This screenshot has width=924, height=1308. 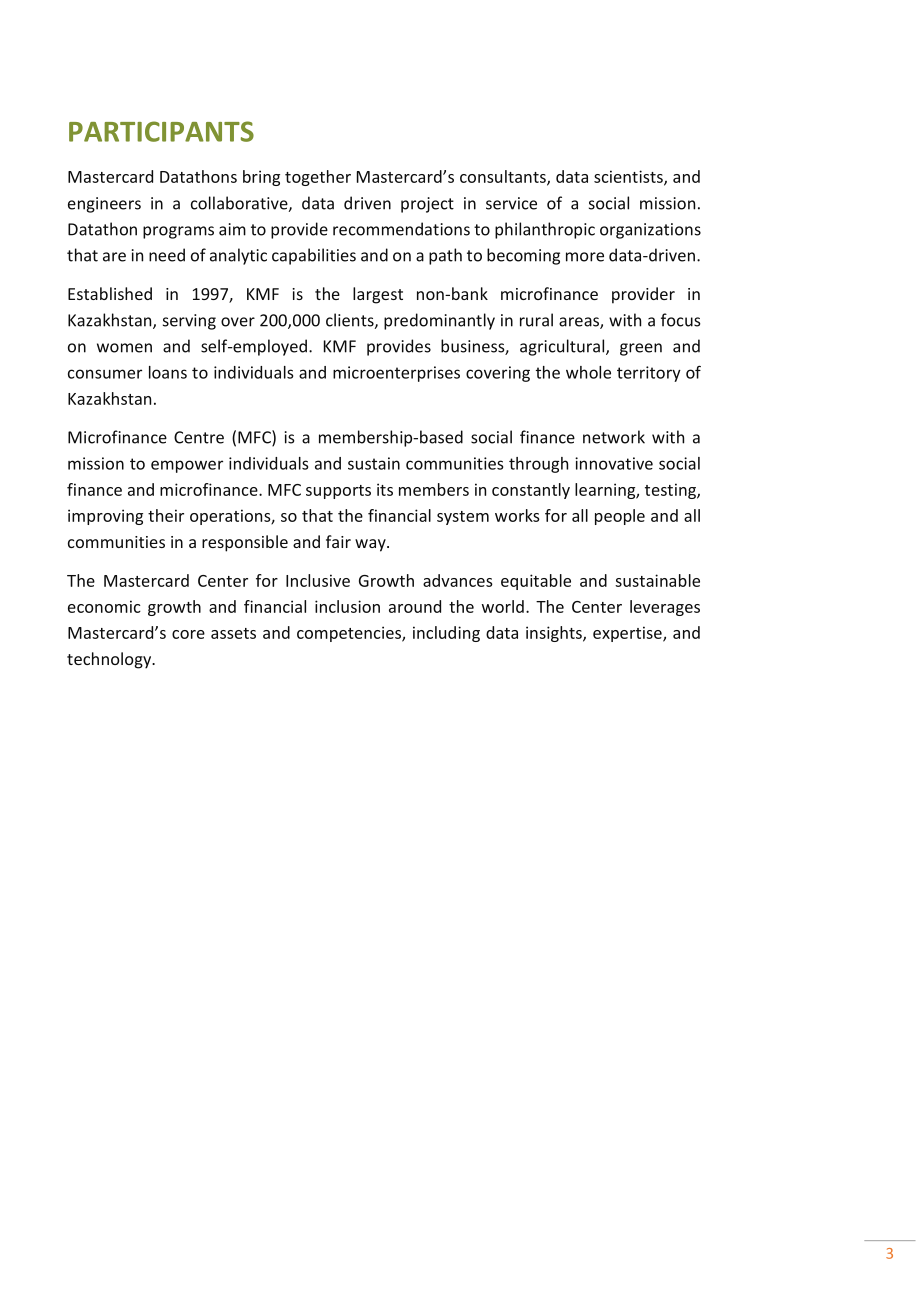 What do you see at coordinates (629, 177) in the screenshot?
I see `scientists` at bounding box center [629, 177].
